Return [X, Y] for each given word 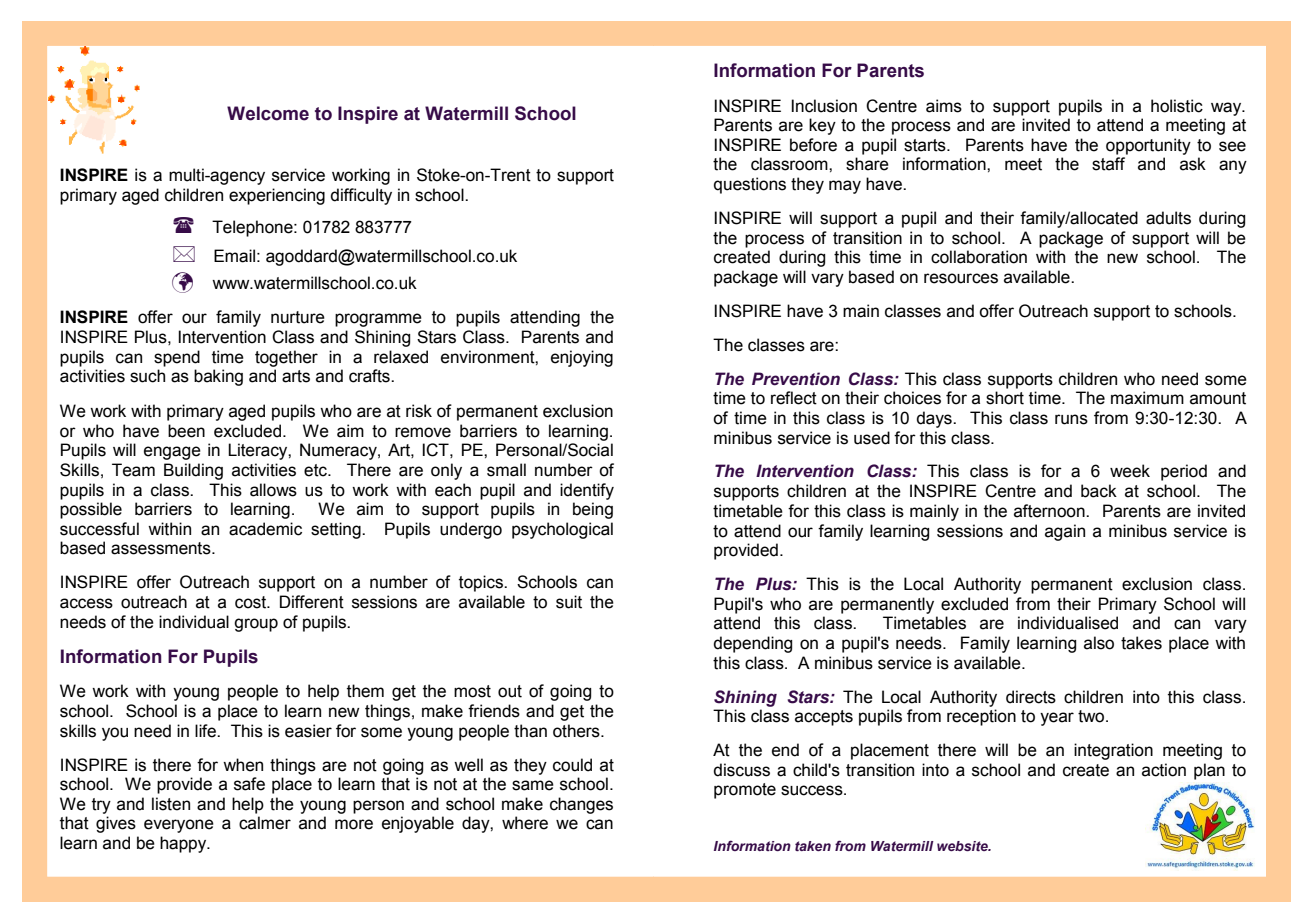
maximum [1147, 398]
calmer [265, 823]
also [1099, 643]
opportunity [1148, 146]
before [813, 145]
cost [252, 602]
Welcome [268, 113]
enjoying [582, 358]
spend [177, 358]
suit [569, 602]
